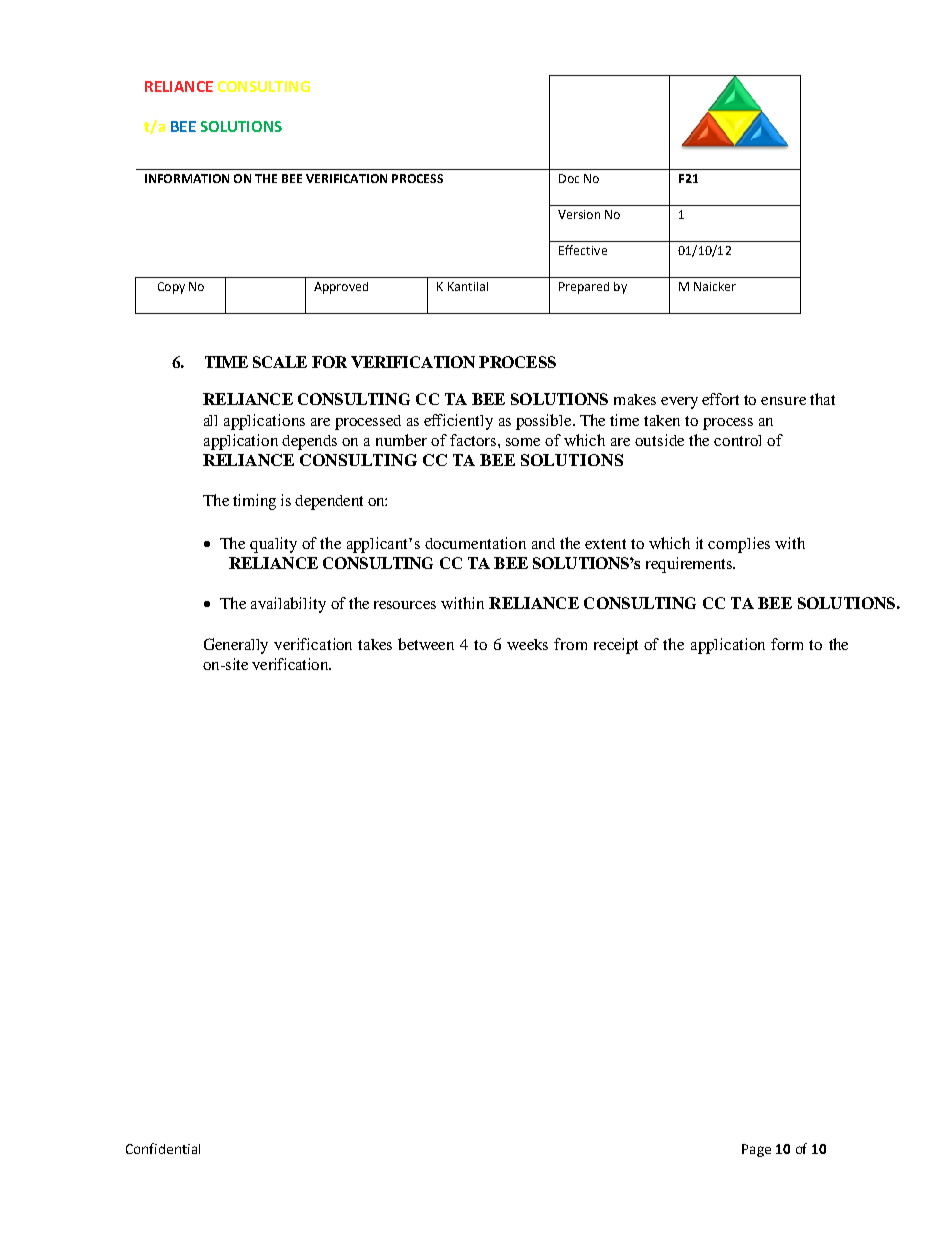 The width and height of the screenshot is (952, 1233). Describe the element at coordinates (171, 288) in the screenshot. I see `Copy` at that location.
